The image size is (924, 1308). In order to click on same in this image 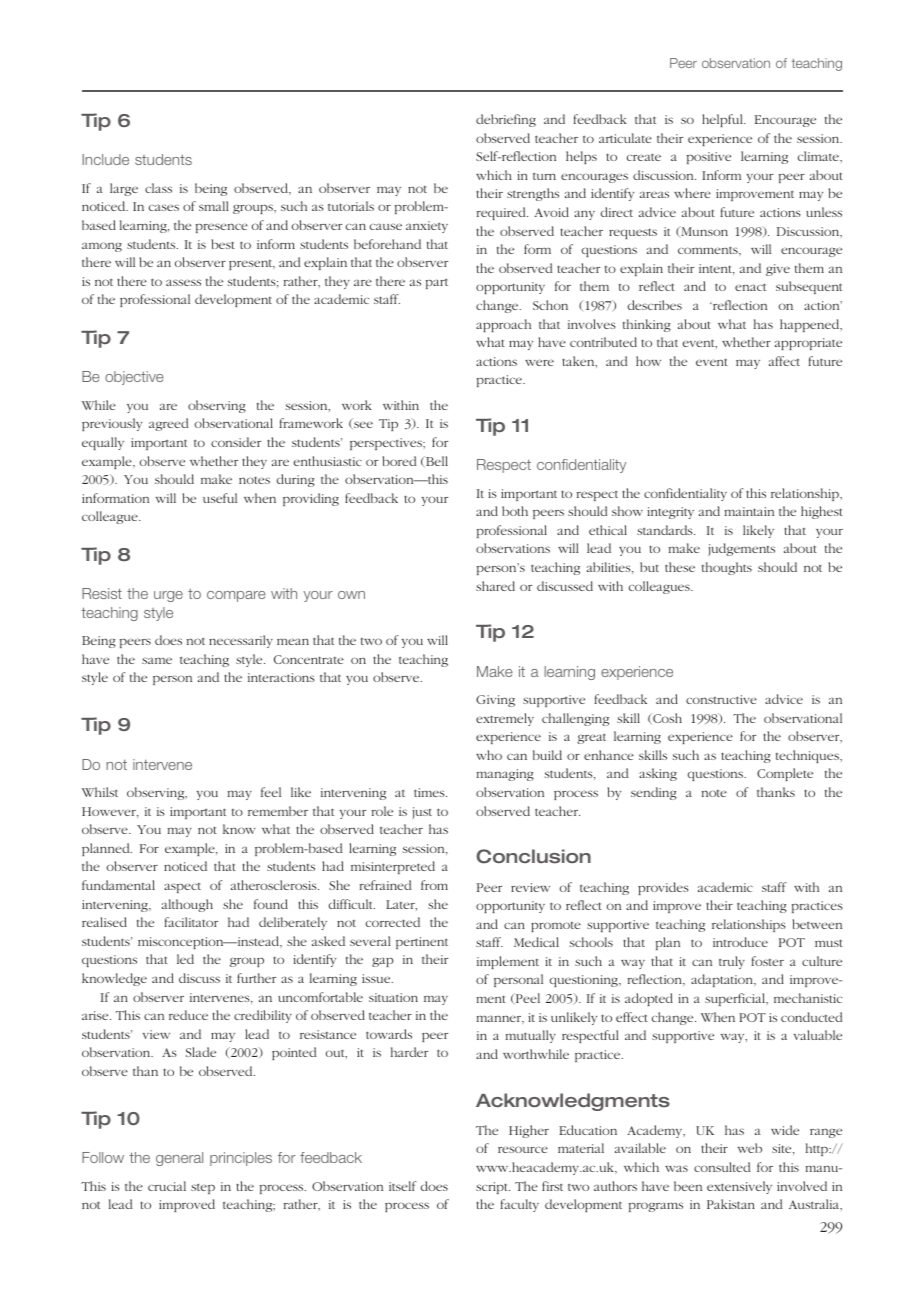, I will do `click(157, 660)`.
